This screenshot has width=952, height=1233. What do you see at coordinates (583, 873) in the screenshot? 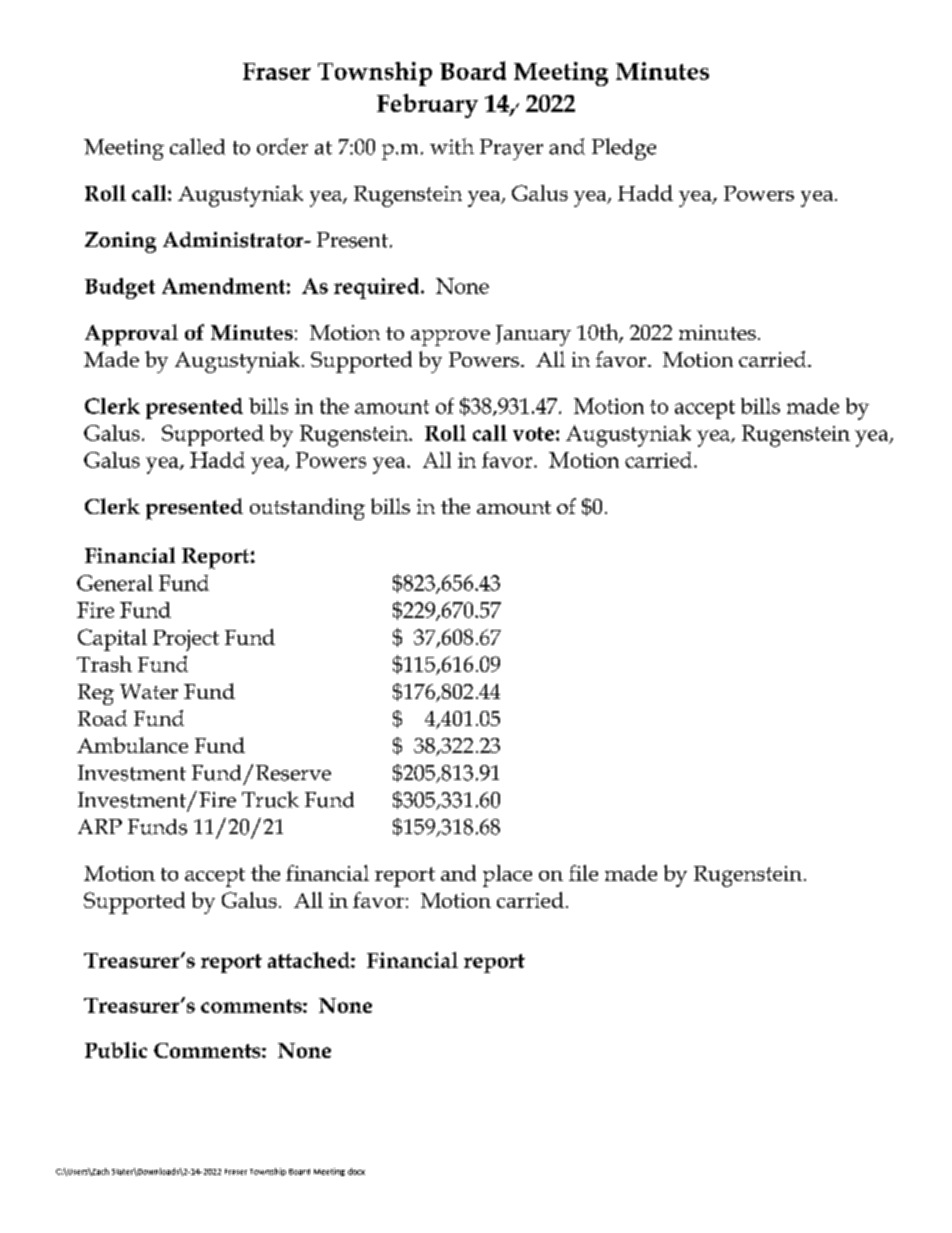
I see `file` at bounding box center [583, 873].
